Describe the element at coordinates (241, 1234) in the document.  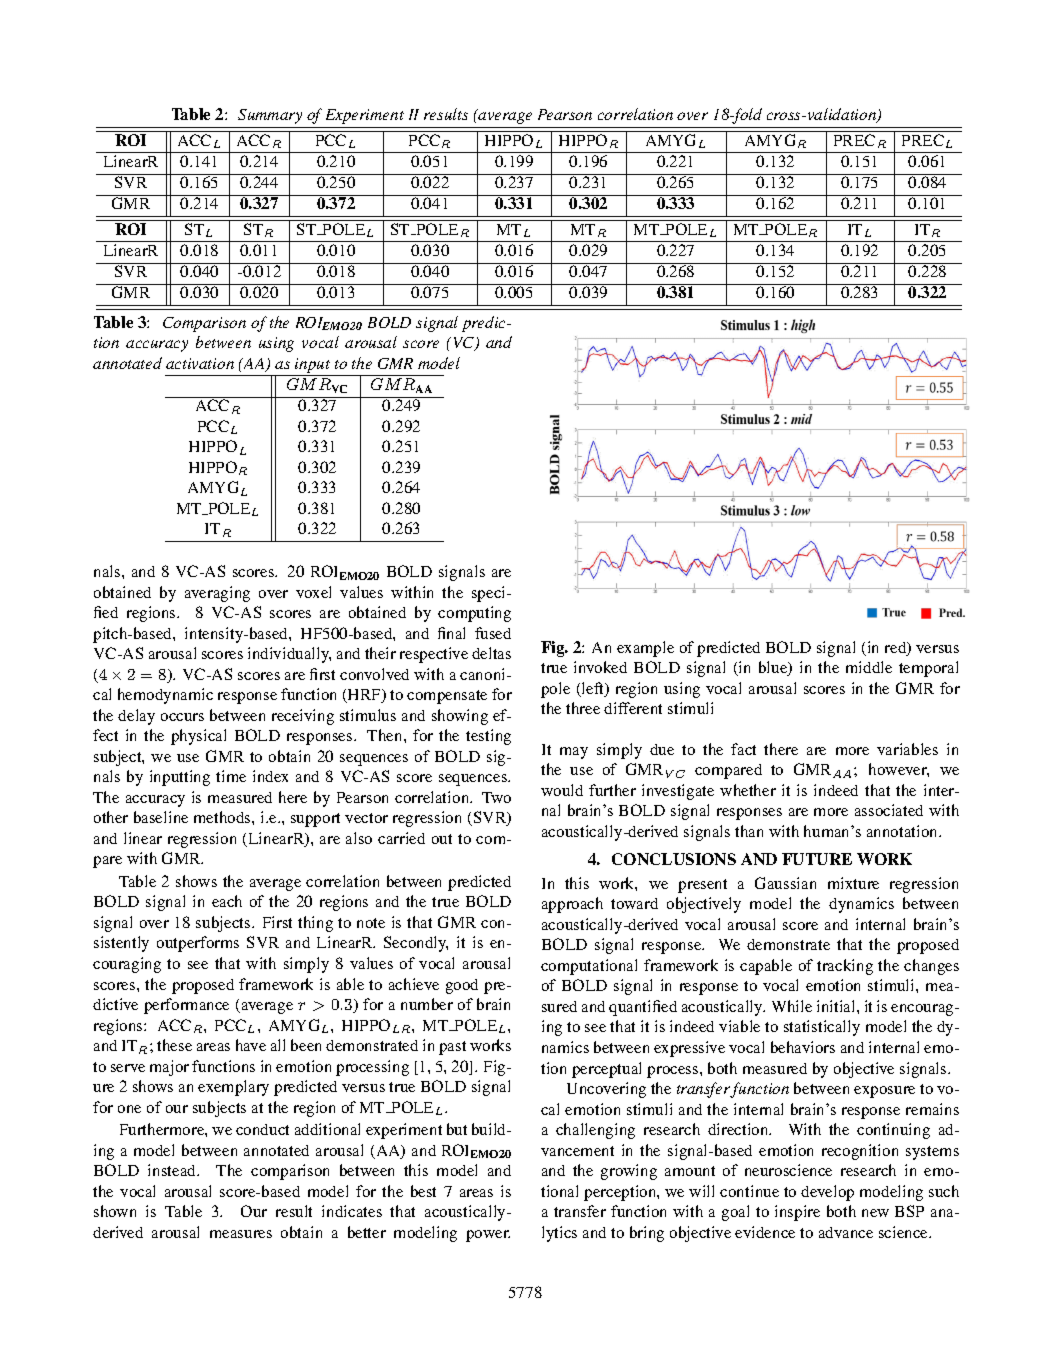
I see `measures` at that location.
